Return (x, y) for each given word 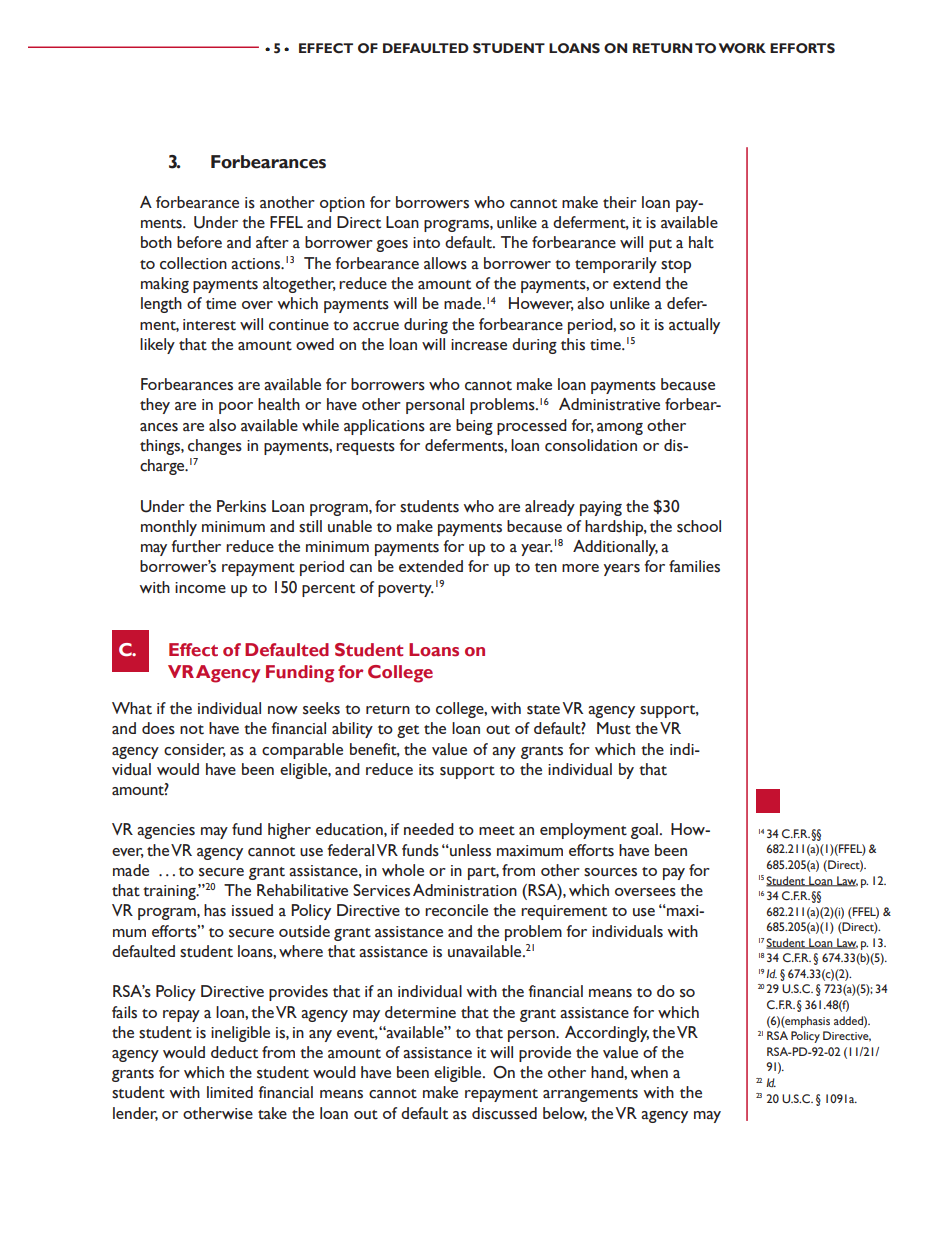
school (699, 526)
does (158, 728)
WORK (742, 48)
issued (252, 910)
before (199, 242)
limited (230, 1092)
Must (614, 728)
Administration (465, 890)
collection (193, 263)
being (474, 427)
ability (352, 730)
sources (610, 872)
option (342, 204)
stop (676, 266)
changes (215, 447)
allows (445, 263)
